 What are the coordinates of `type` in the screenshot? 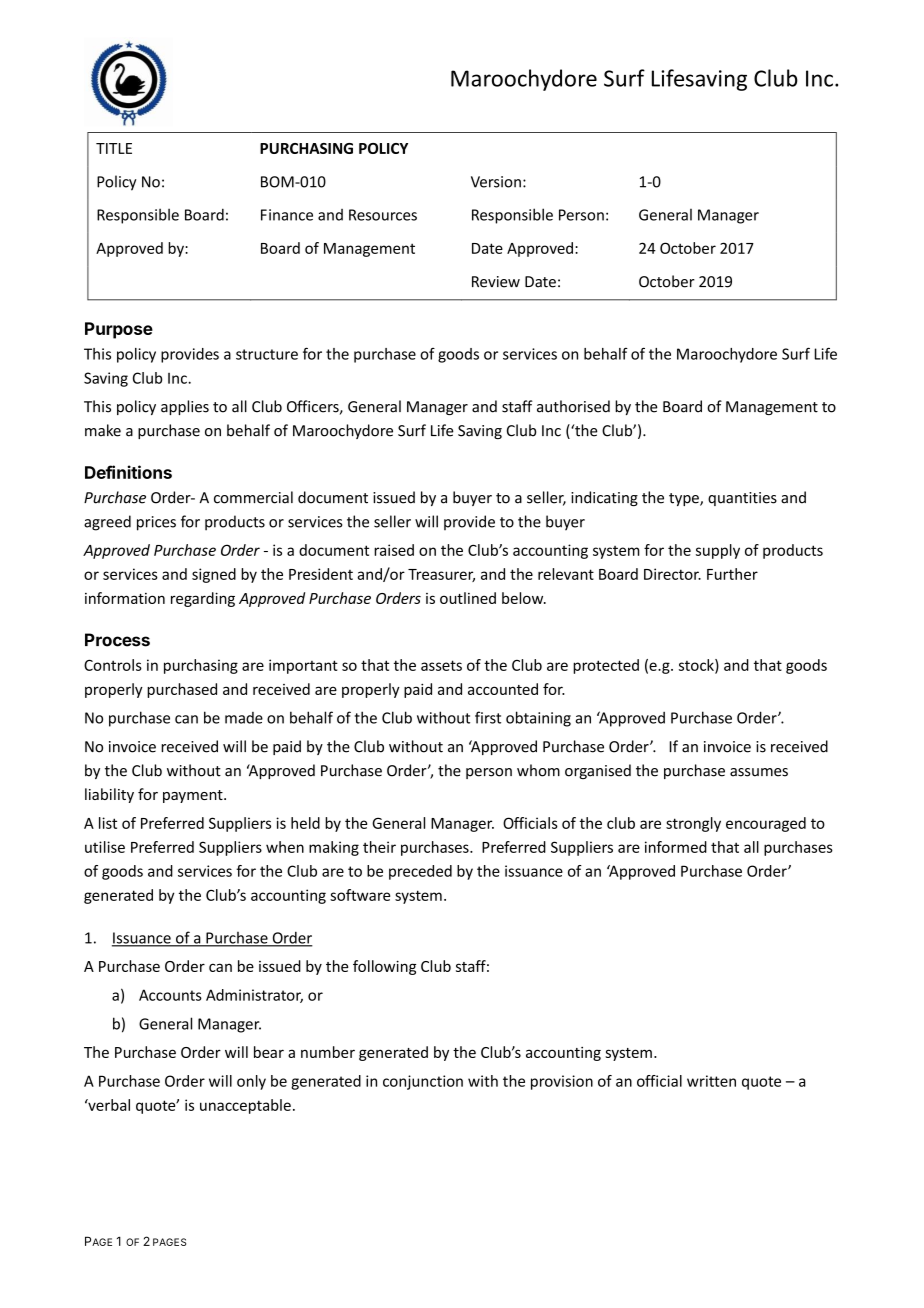 It's located at (685, 499).
